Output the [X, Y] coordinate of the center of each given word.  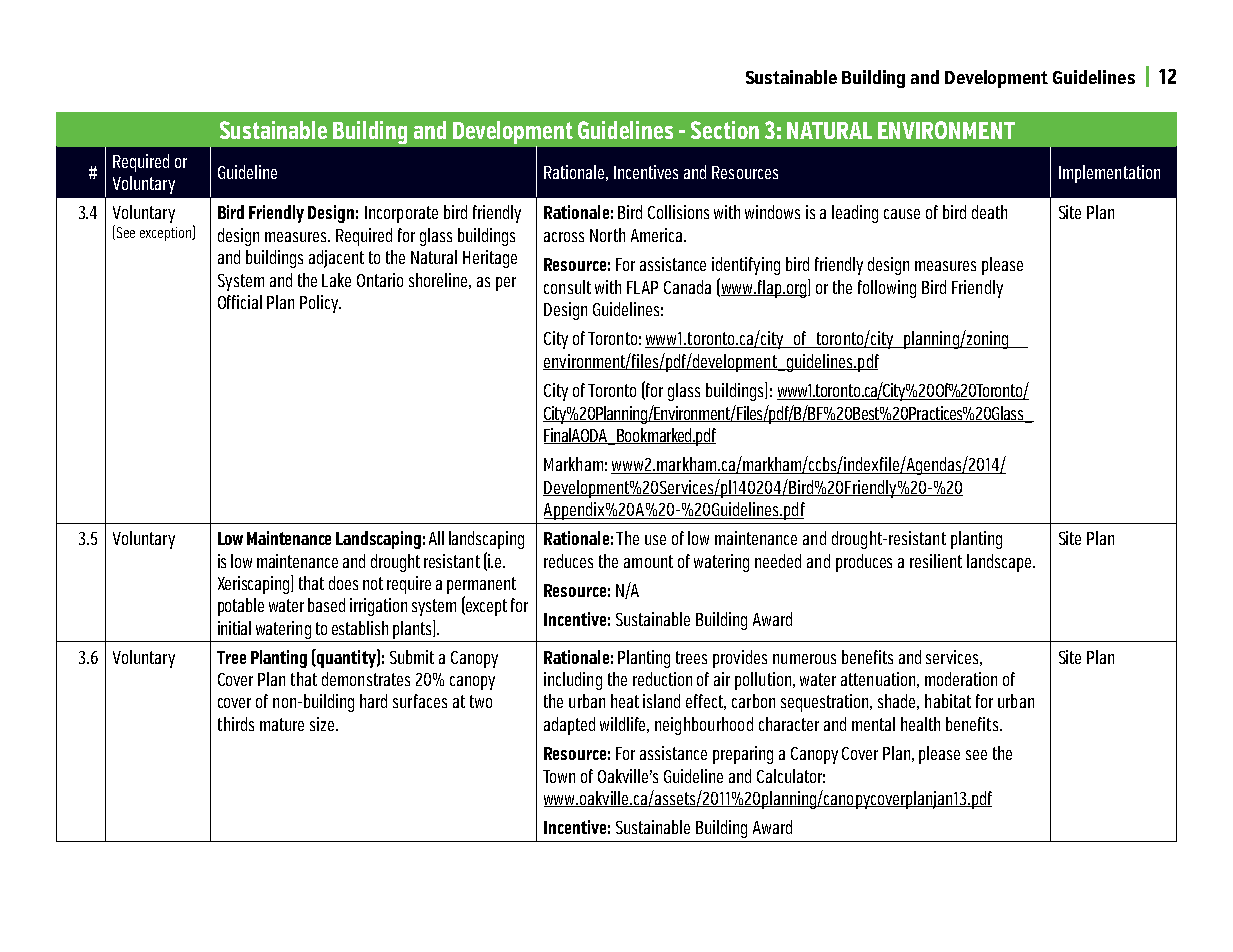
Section [725, 130]
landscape [1000, 563]
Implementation [1109, 174]
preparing [743, 755]
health [920, 724]
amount [648, 561]
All [436, 538]
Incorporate [401, 214]
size [323, 724]
